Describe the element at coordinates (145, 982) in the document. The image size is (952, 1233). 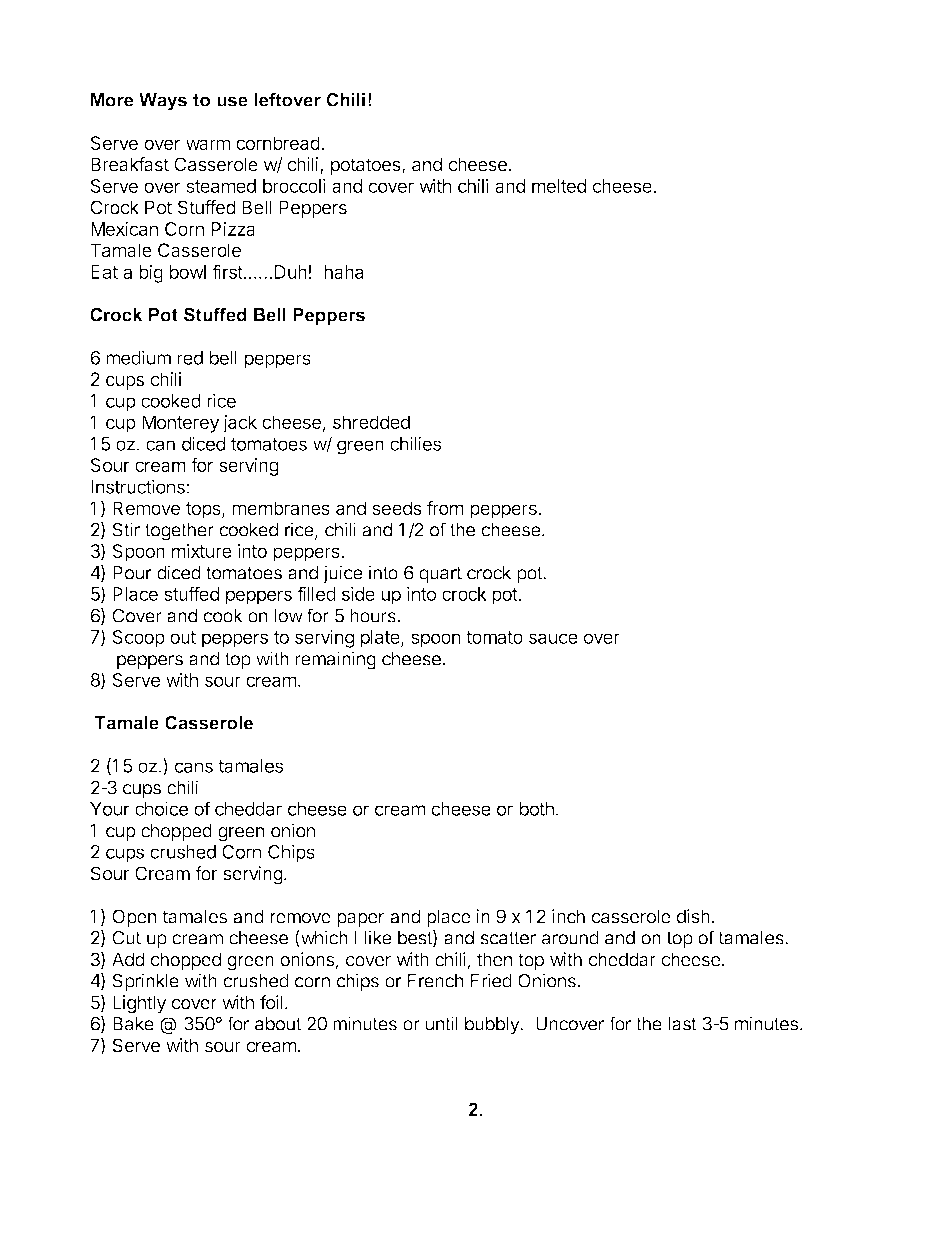
I see `Sprinkle` at that location.
